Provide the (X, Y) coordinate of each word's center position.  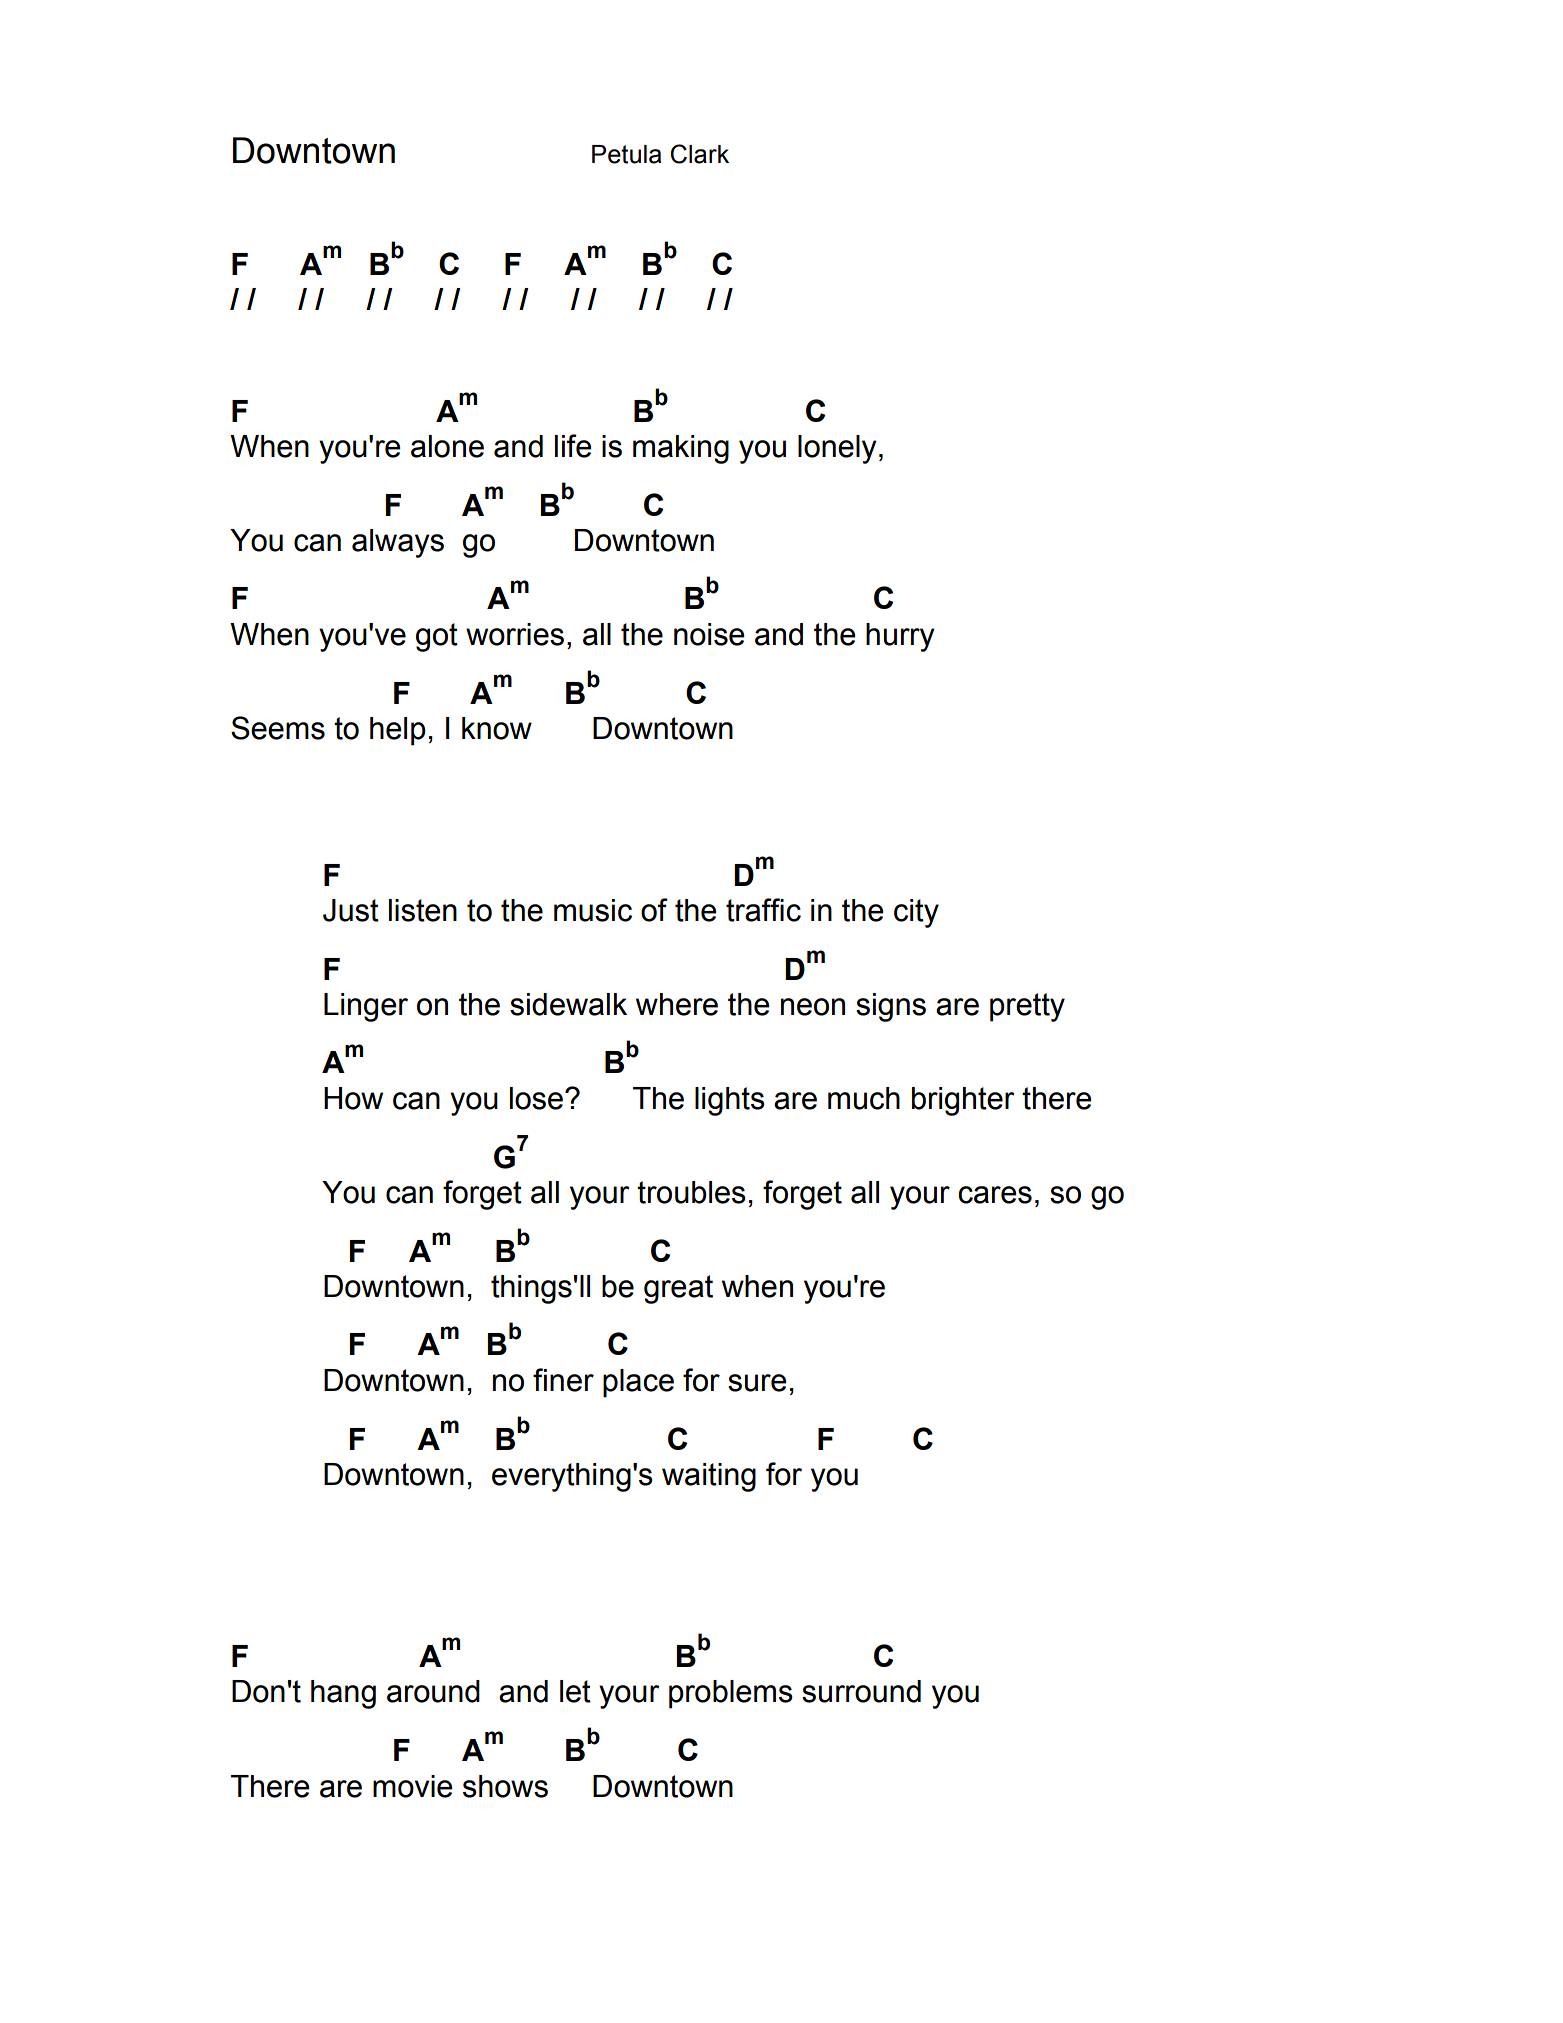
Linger (366, 1007)
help (398, 731)
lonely (837, 449)
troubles (691, 1192)
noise (709, 634)
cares (995, 1195)
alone (447, 446)
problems (731, 1694)
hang (343, 1694)
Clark (700, 154)
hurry (900, 637)
